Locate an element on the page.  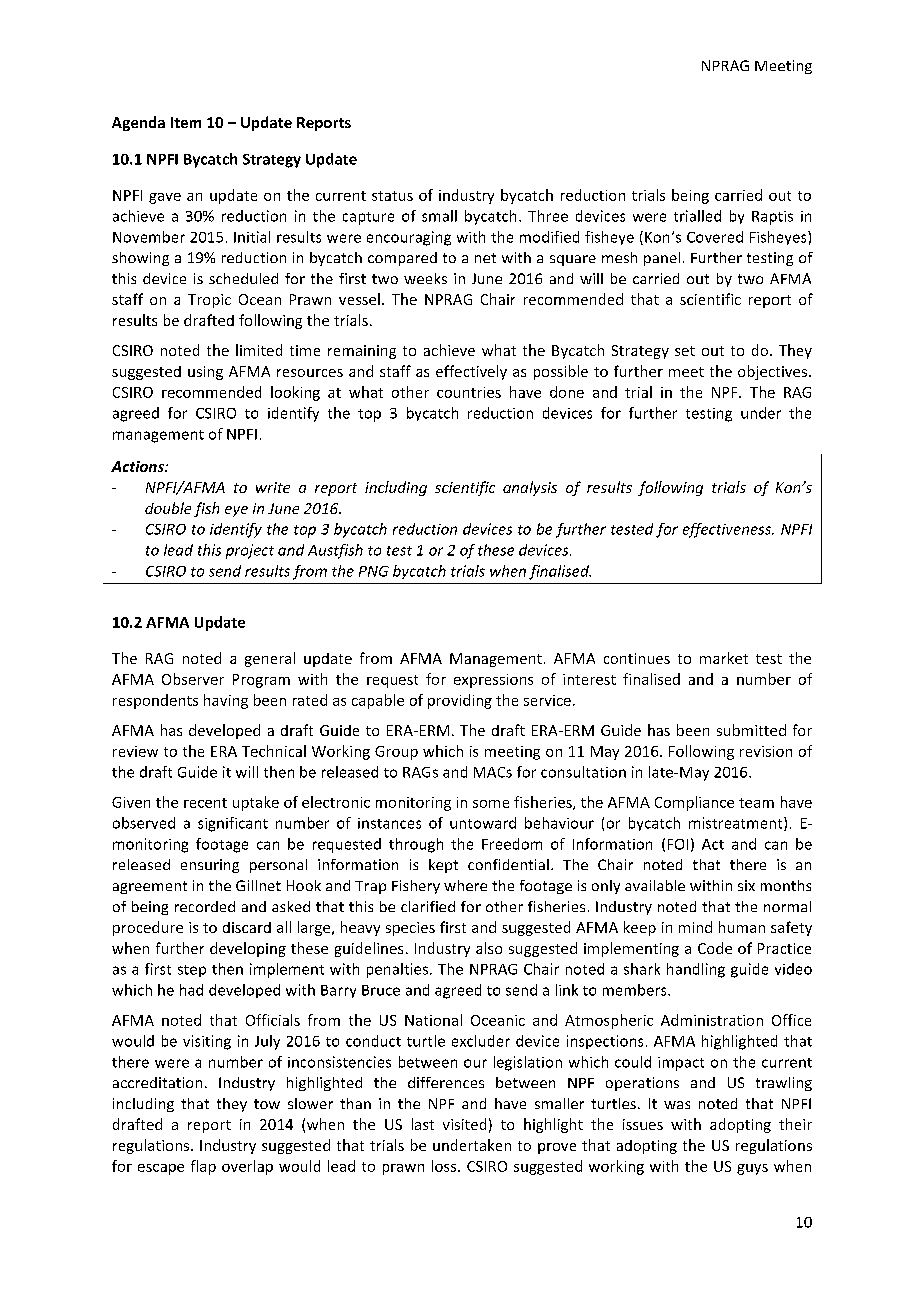
Item is located at coordinates (186, 122).
